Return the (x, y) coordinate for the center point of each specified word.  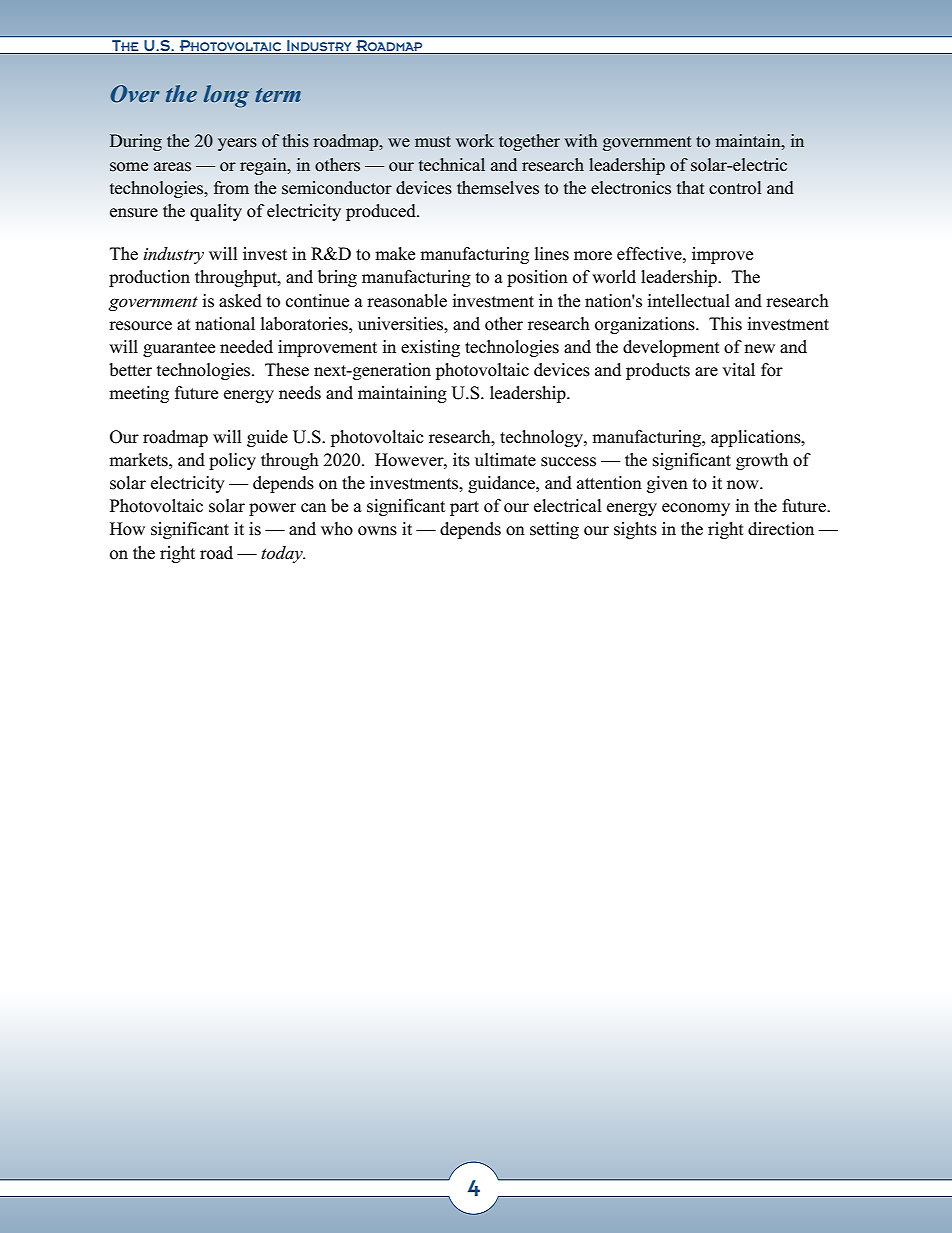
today (283, 554)
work (475, 141)
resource (140, 326)
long (226, 96)
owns (377, 531)
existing (430, 348)
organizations (646, 325)
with (581, 140)
